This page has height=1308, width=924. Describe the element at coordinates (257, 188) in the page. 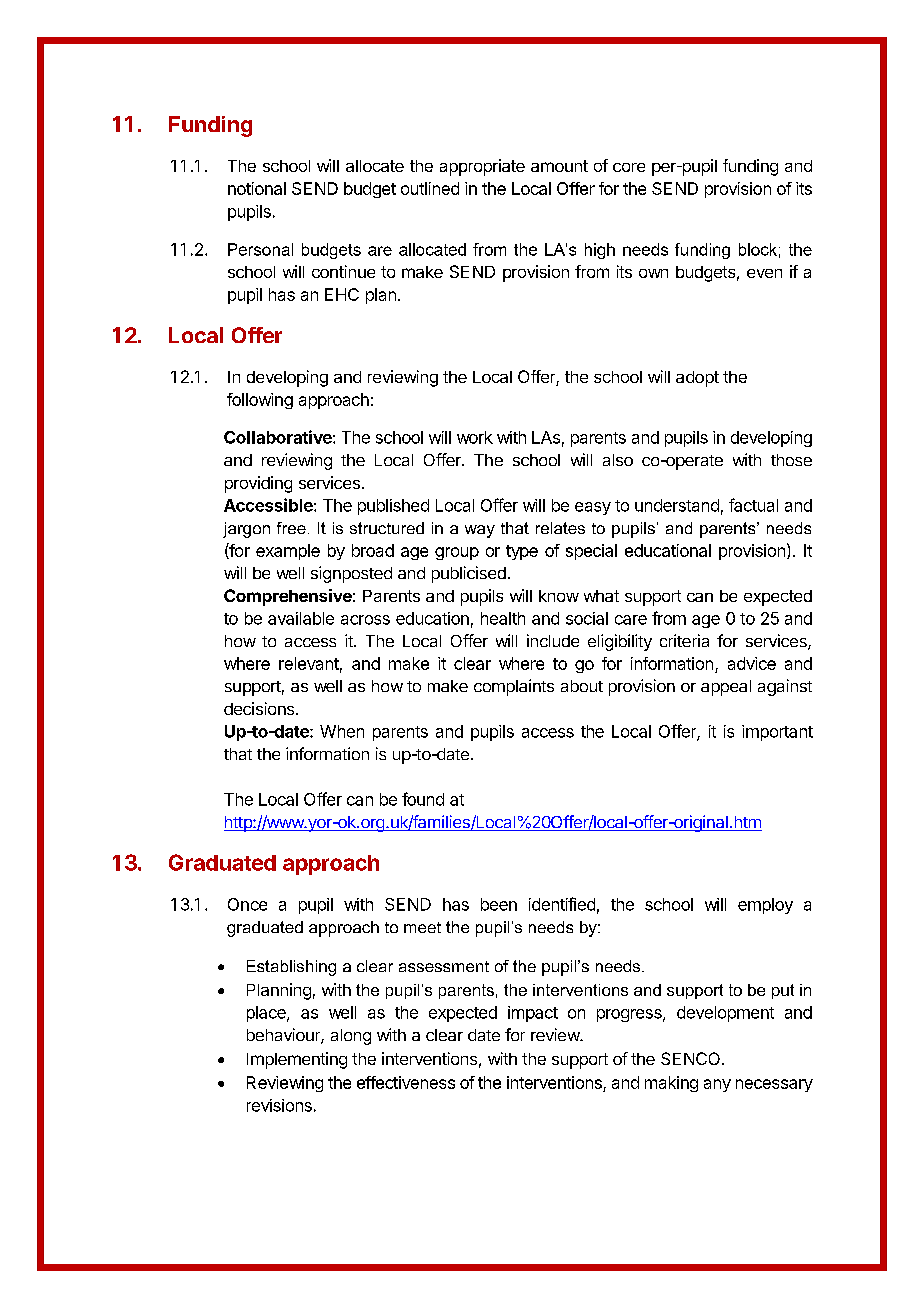

I see `notional` at that location.
